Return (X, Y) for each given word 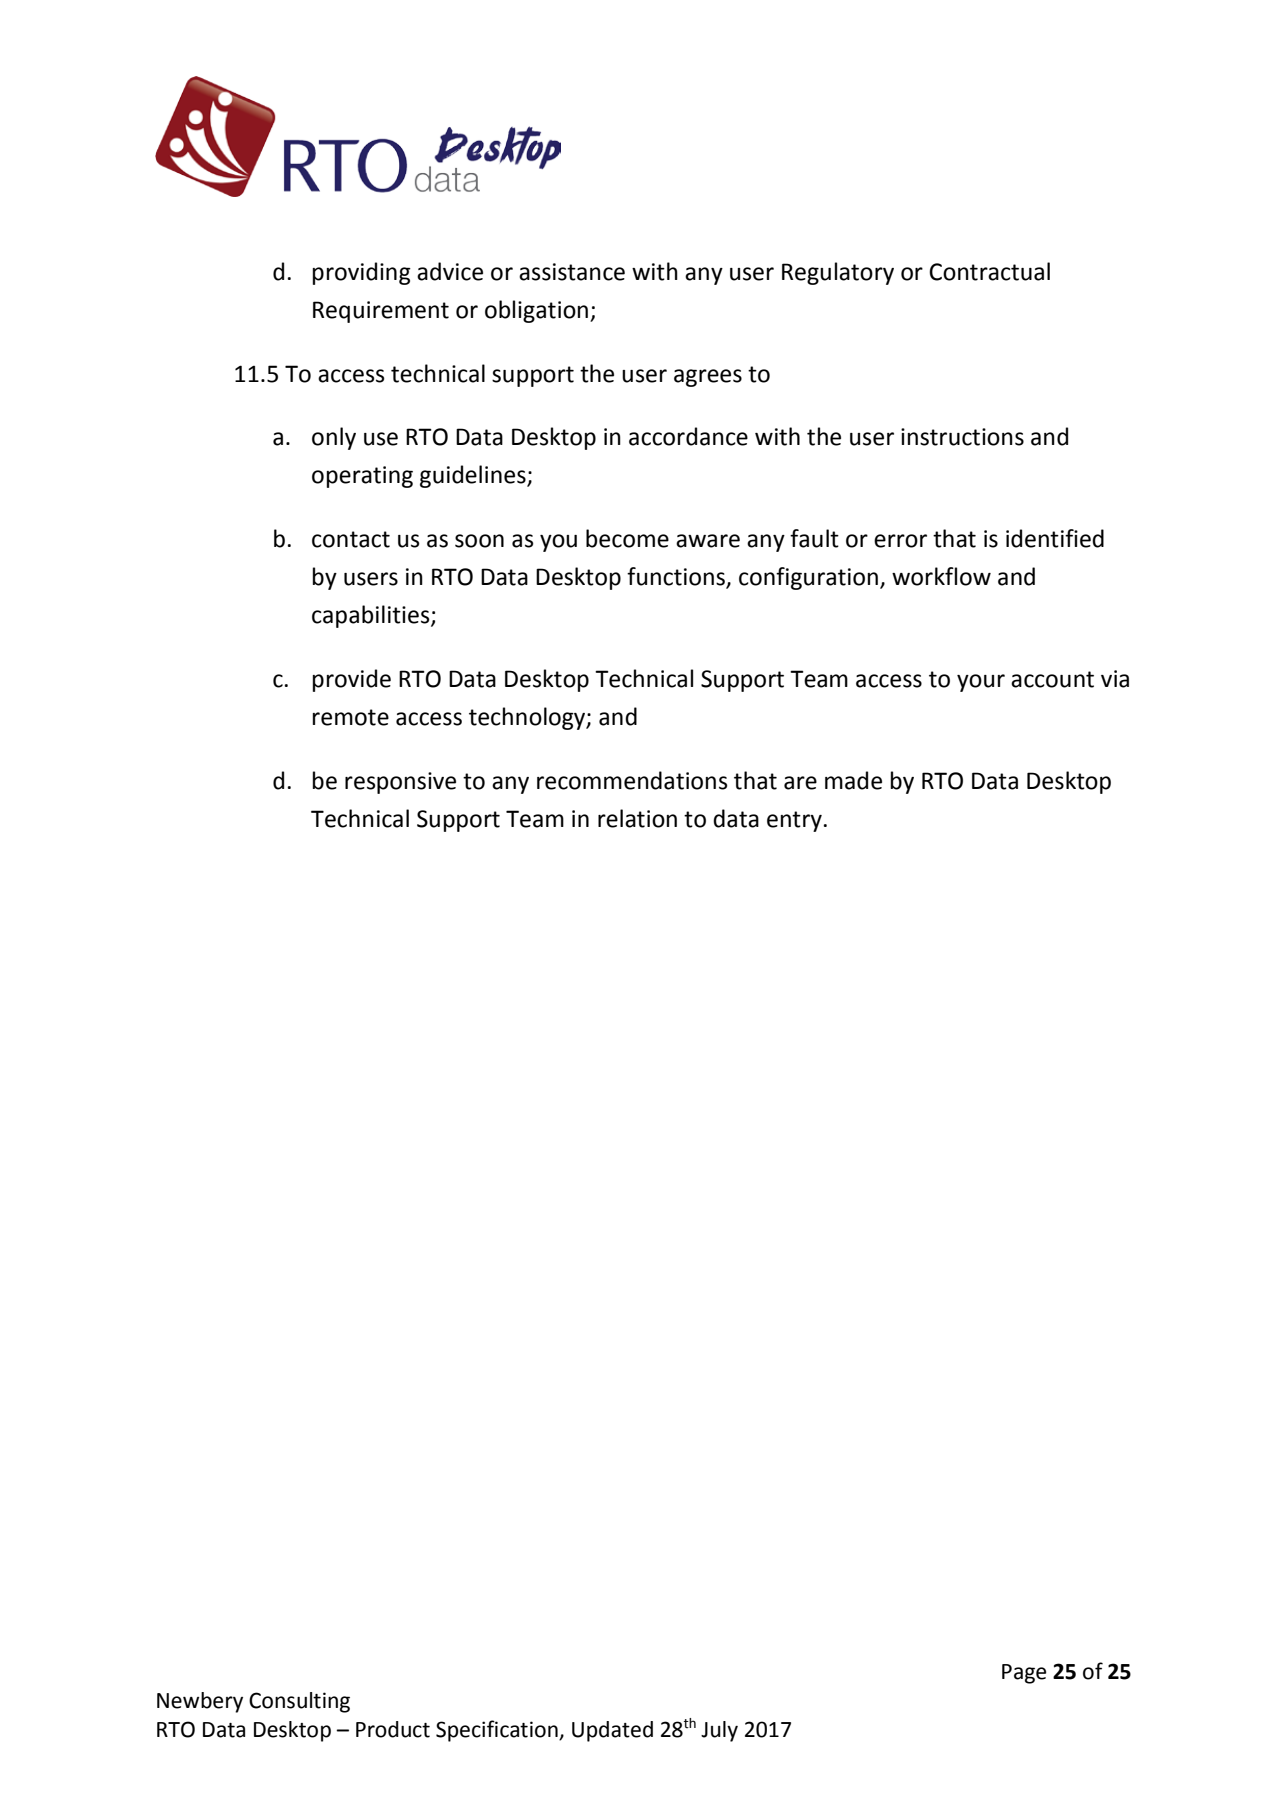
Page (1024, 1674)
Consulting (299, 1702)
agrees (708, 378)
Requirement (381, 312)
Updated (612, 1731)
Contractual (989, 271)
